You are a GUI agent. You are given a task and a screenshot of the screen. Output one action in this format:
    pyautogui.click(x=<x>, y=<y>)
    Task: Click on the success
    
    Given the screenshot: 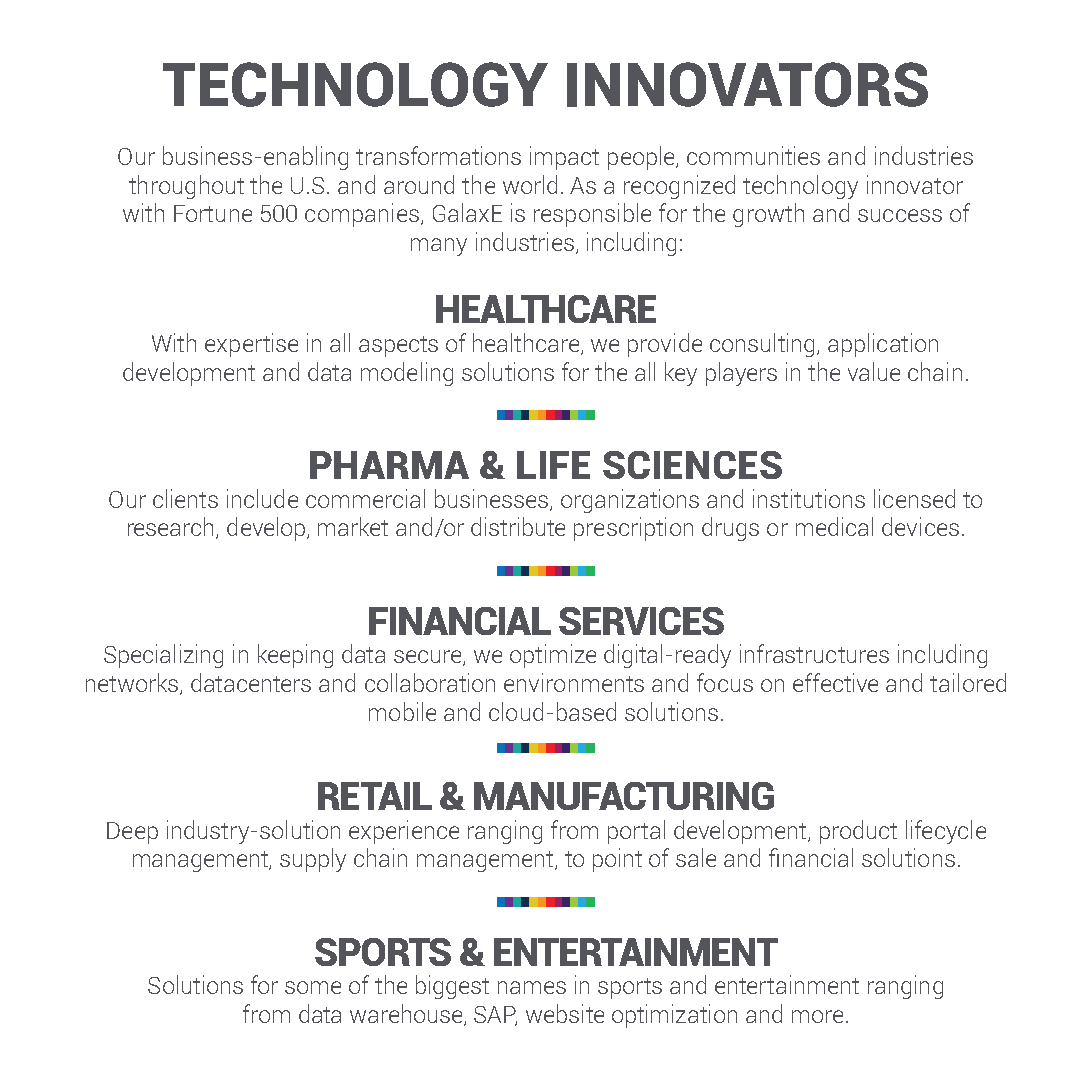 What is the action you would take?
    pyautogui.click(x=900, y=215)
